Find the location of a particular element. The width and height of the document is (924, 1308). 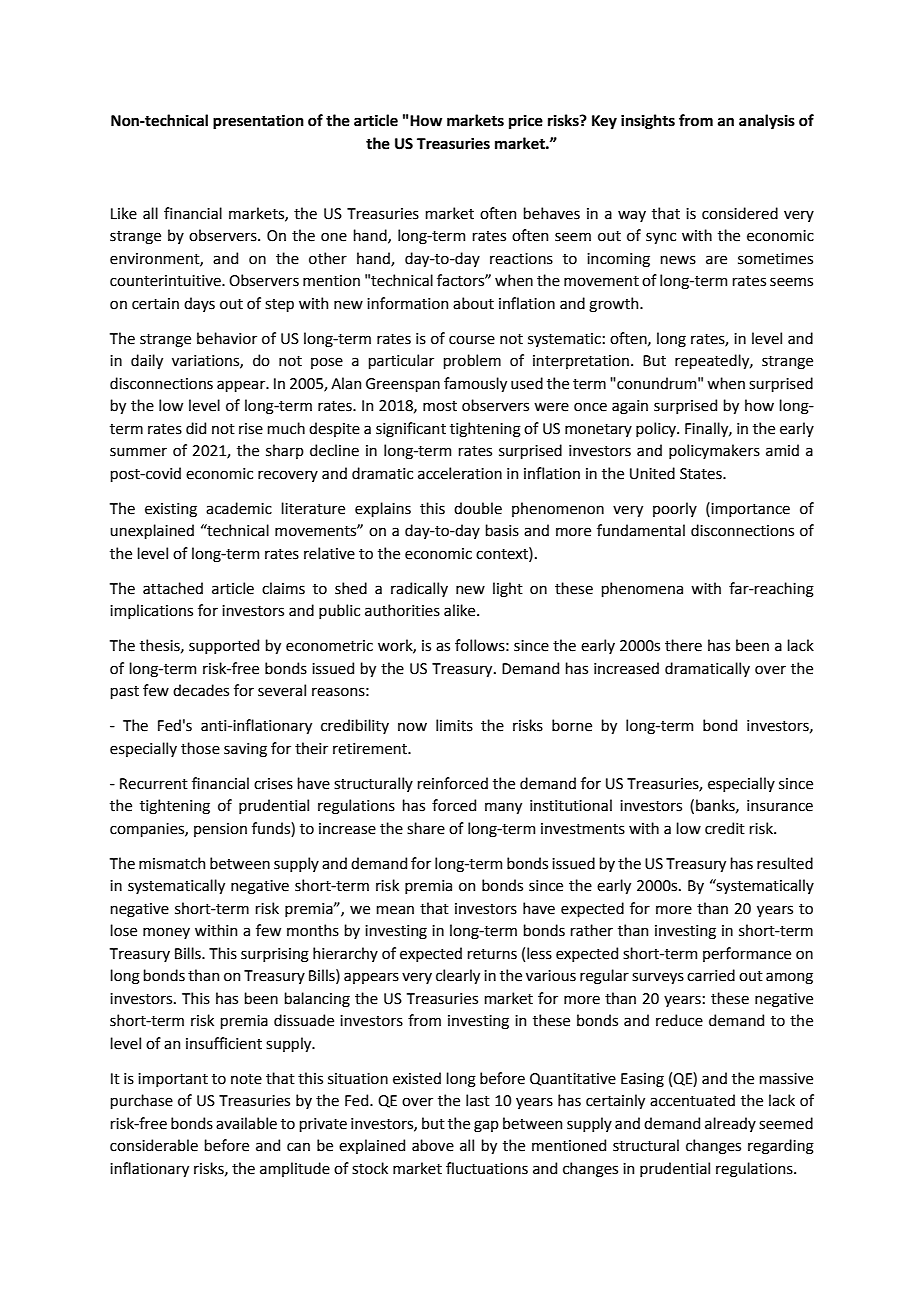

available is located at coordinates (246, 1123).
